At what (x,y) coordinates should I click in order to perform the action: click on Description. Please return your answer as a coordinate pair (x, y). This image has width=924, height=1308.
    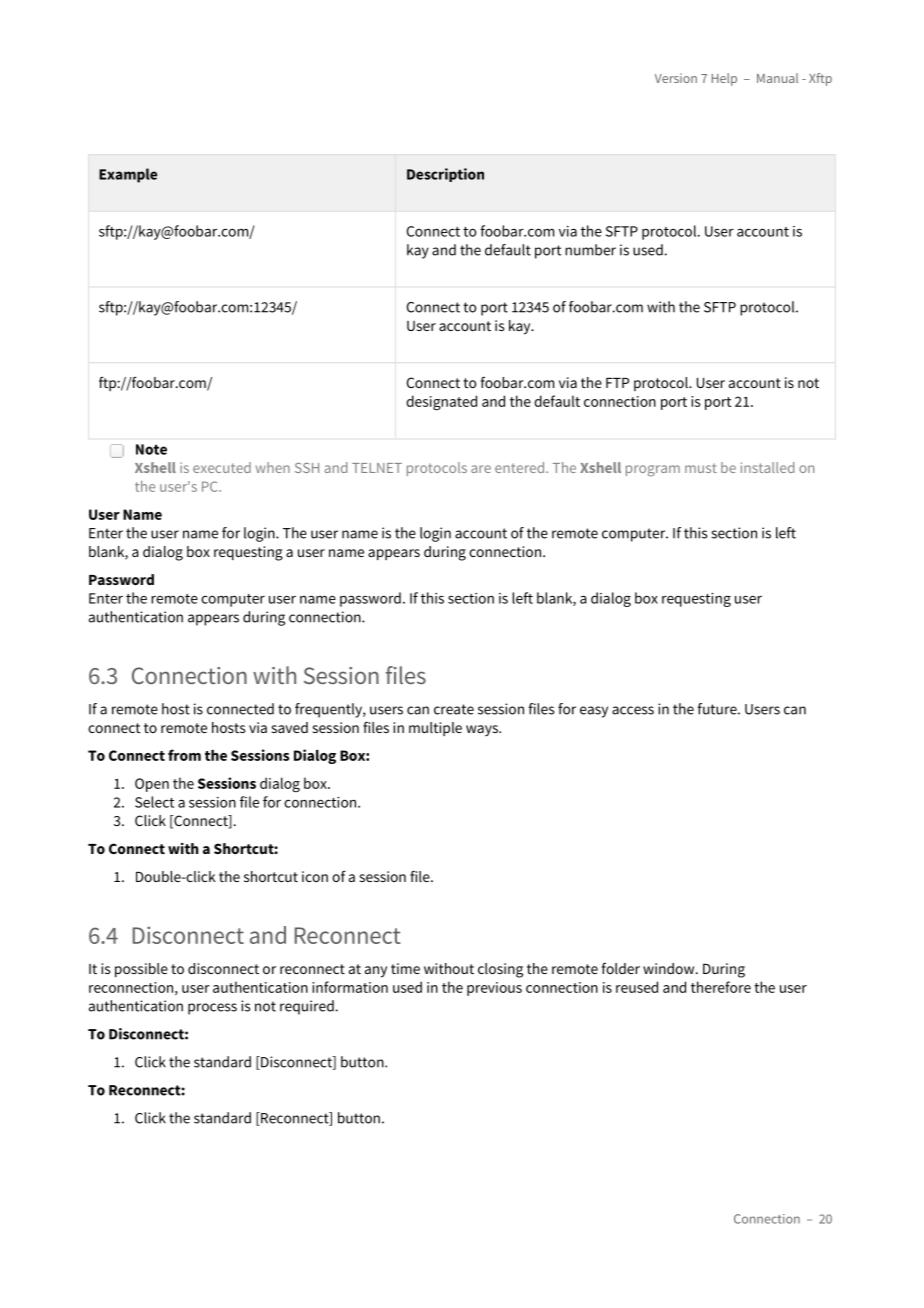
    Looking at the image, I should click on (445, 175).
